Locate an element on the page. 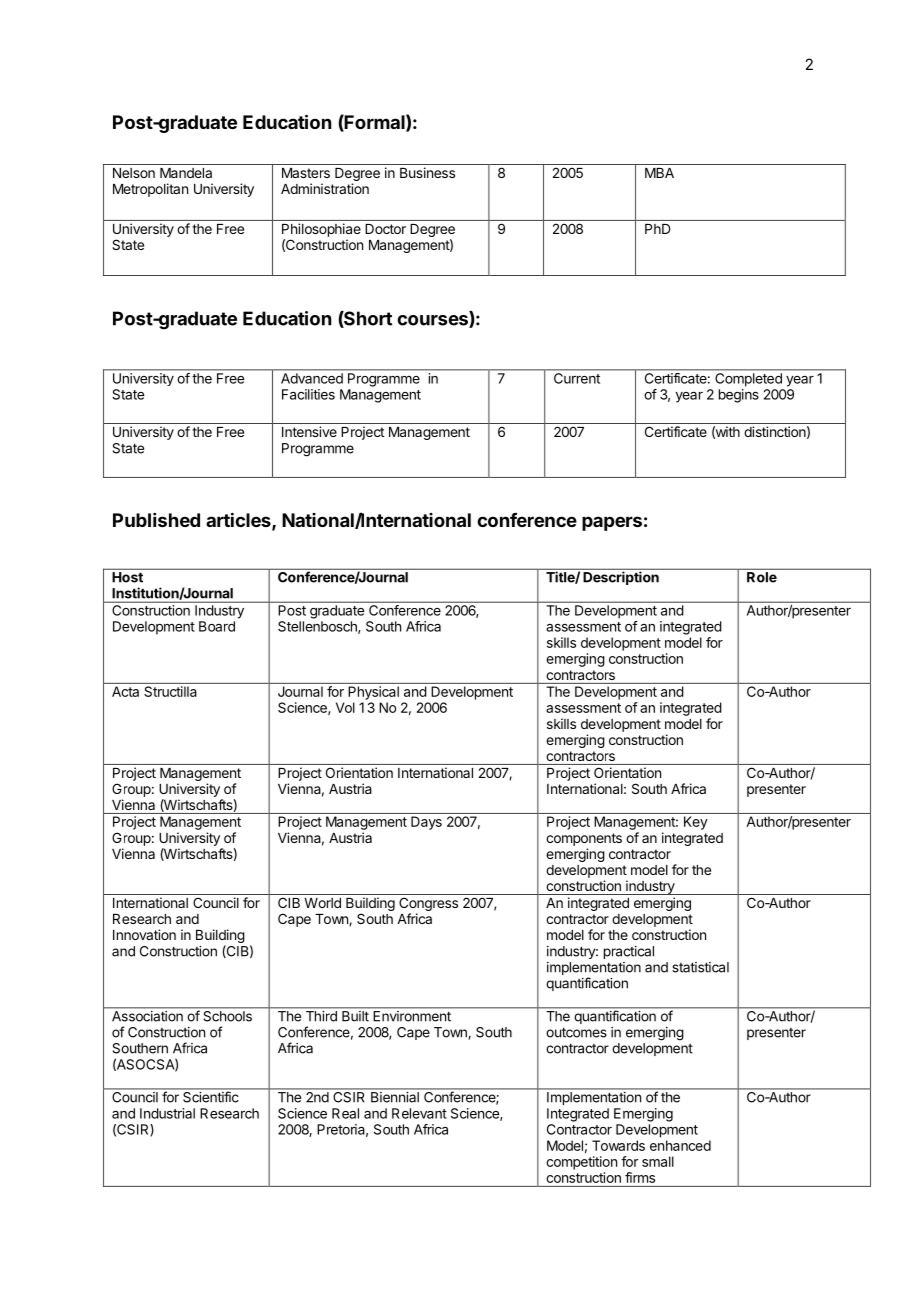  Relevant is located at coordinates (419, 1113).
